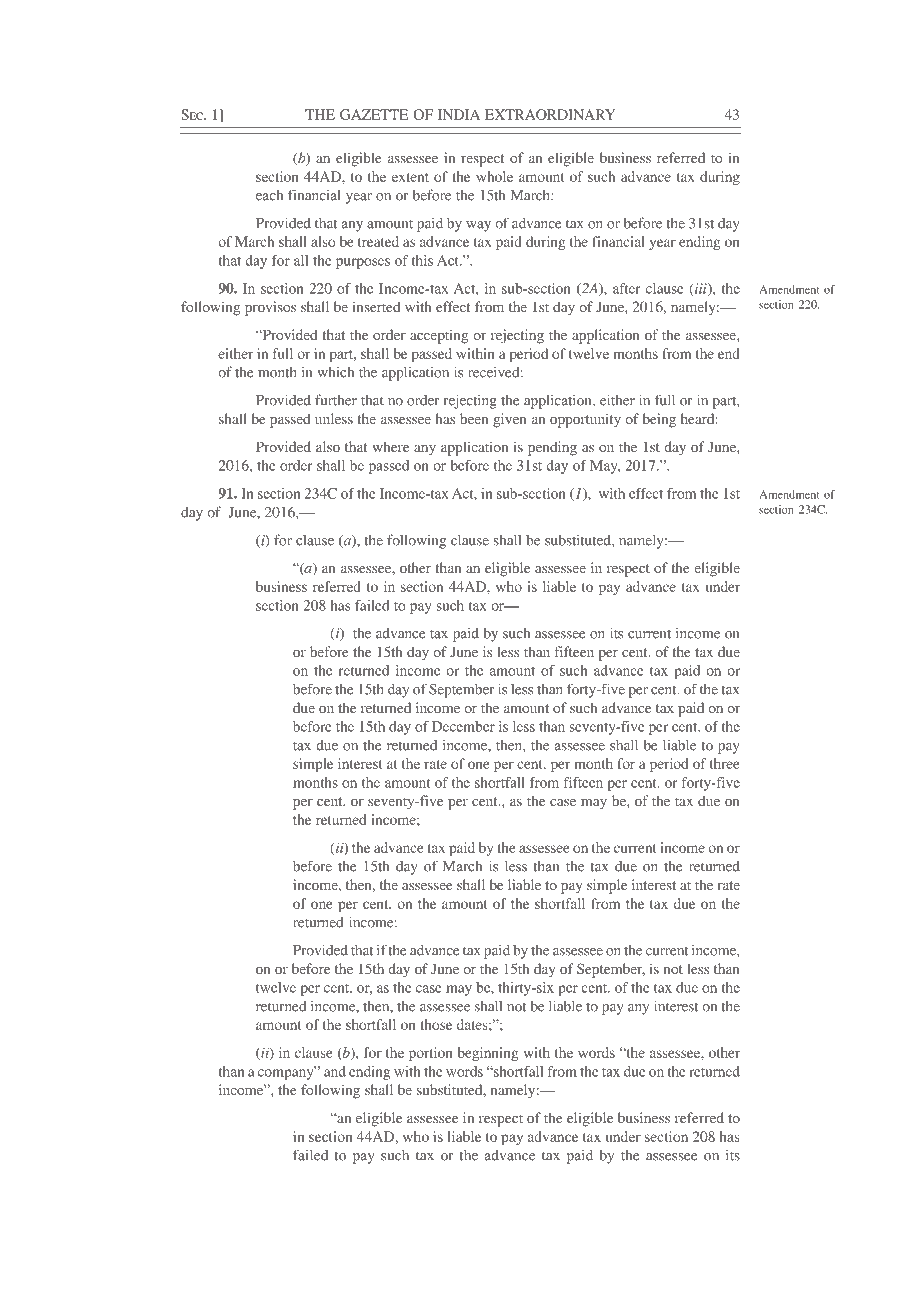  Describe the element at coordinates (550, 114) in the document. I see `EXTRAORDINARY` at that location.
